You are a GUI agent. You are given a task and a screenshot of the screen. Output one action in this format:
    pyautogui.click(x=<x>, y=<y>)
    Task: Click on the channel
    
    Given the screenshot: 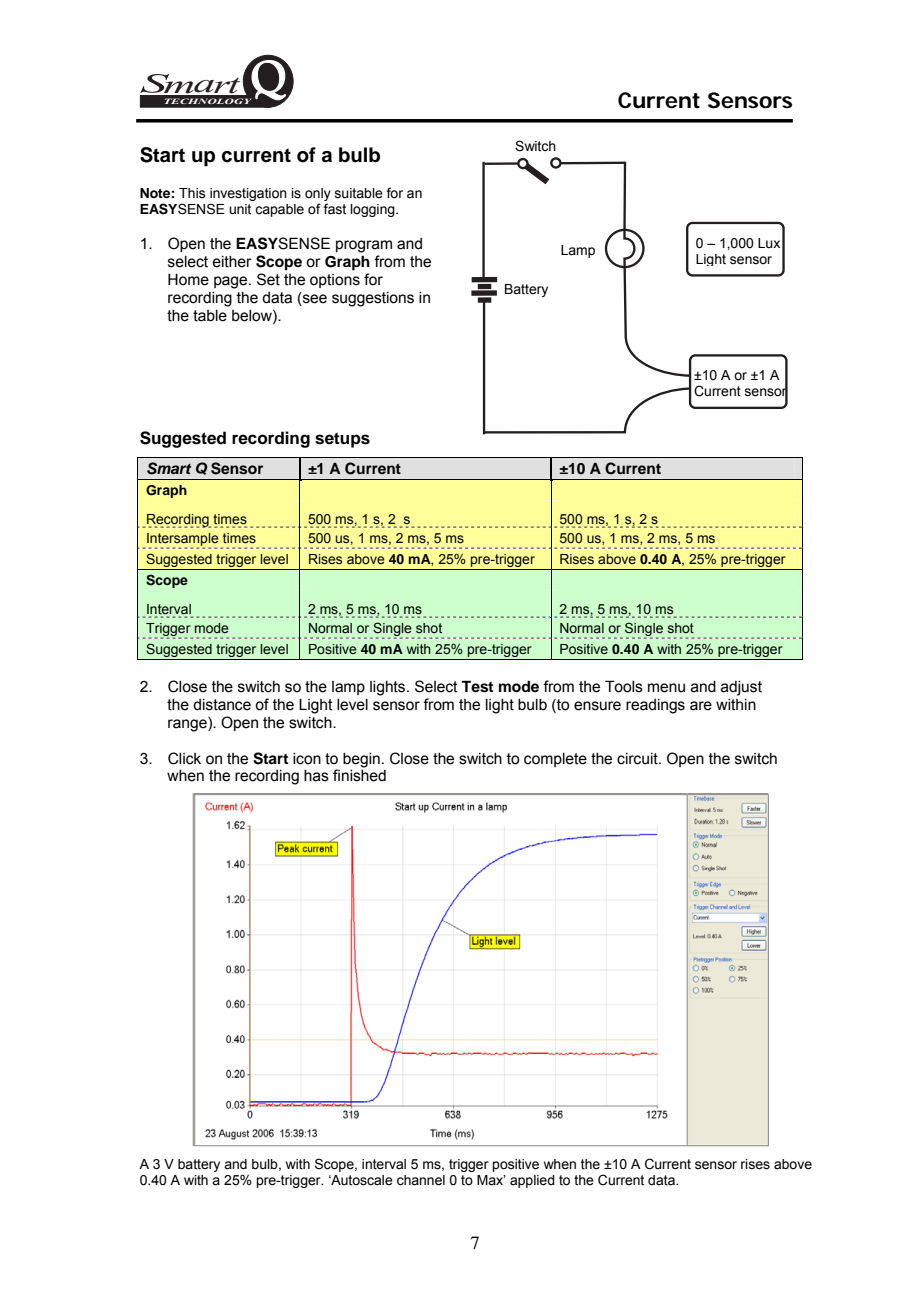 What is the action you would take?
    pyautogui.click(x=421, y=1180)
